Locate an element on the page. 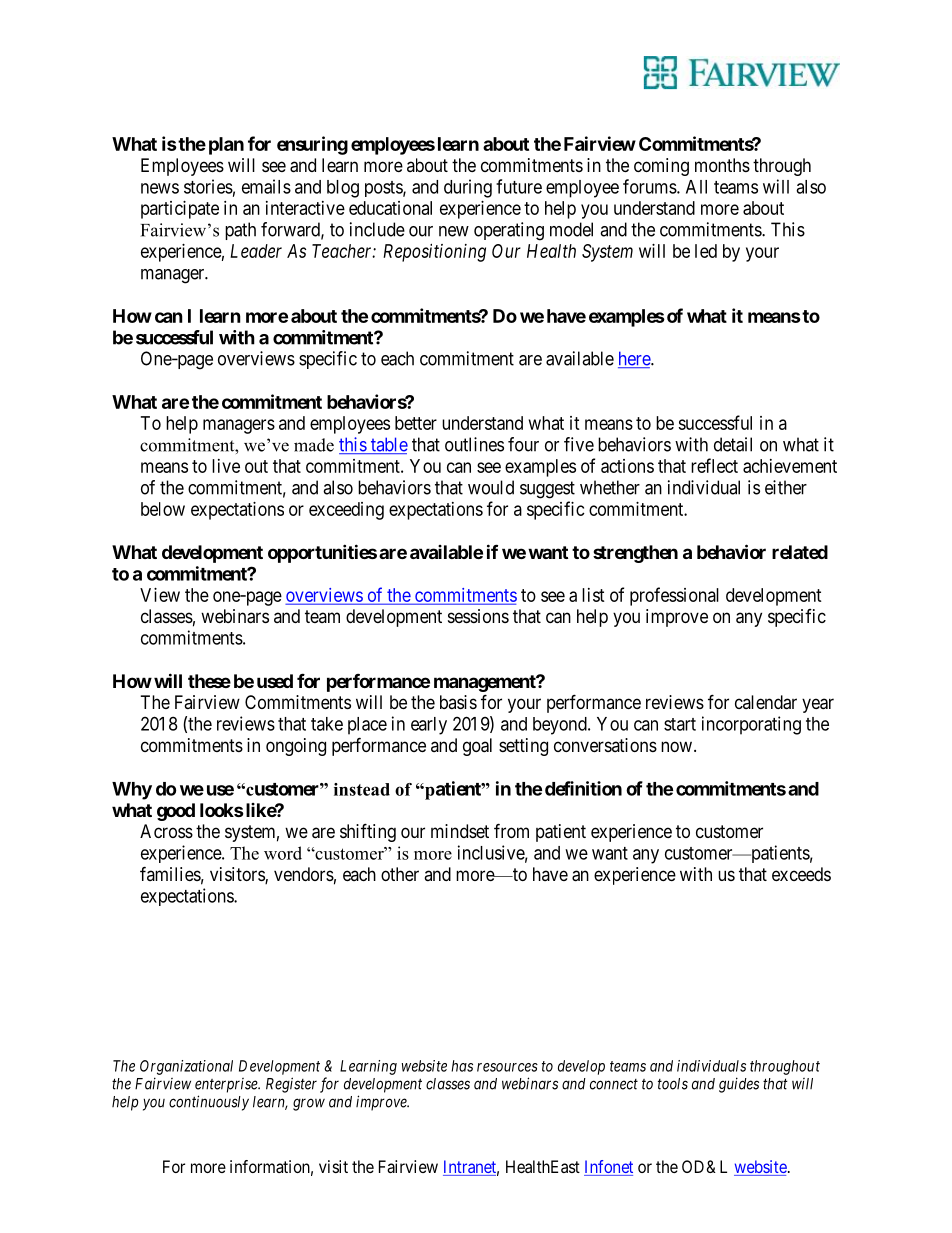 The height and width of the document is (1233, 952). during is located at coordinates (468, 188).
